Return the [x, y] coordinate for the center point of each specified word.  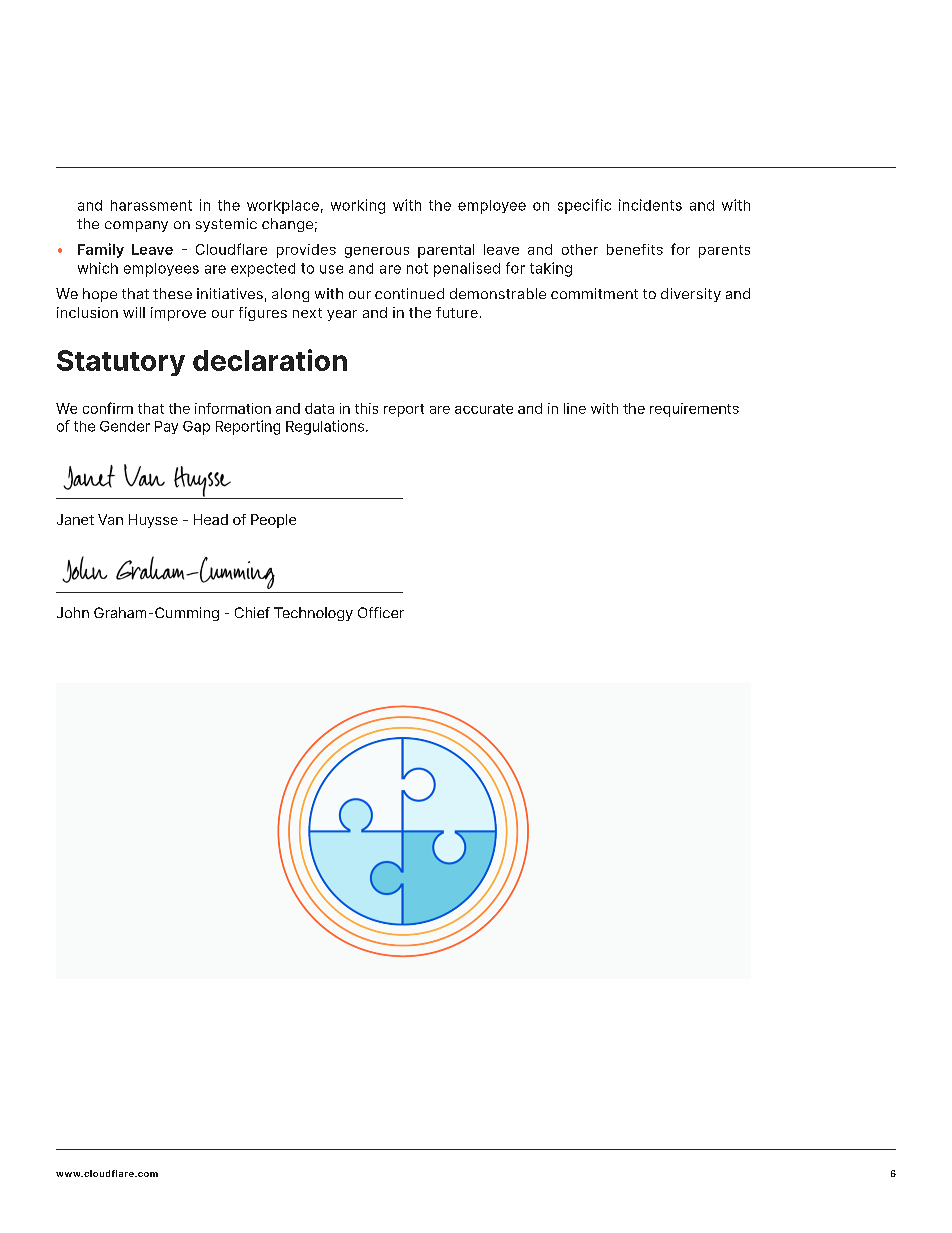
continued [409, 293]
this [366, 408]
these [172, 293]
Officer [381, 612]
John [73, 612]
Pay [166, 427]
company [136, 226]
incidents [650, 205]
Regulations [326, 427]
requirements [694, 410]
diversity [691, 295]
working [358, 206]
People [273, 521]
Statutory [121, 363]
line [575, 408]
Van [110, 519]
